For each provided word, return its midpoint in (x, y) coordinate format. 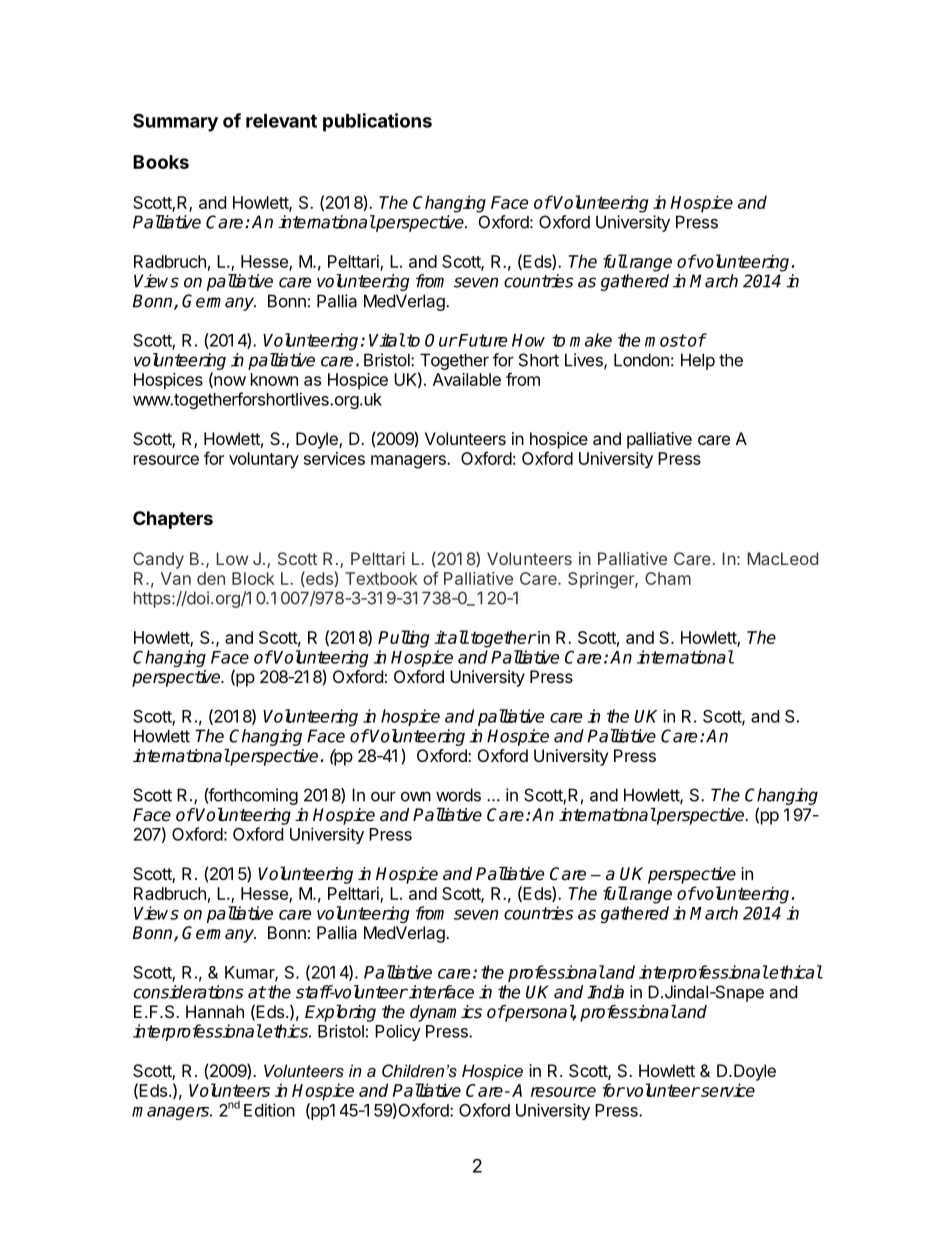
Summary (175, 122)
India (605, 992)
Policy (398, 1032)
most (665, 340)
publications (377, 122)
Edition (269, 1110)
